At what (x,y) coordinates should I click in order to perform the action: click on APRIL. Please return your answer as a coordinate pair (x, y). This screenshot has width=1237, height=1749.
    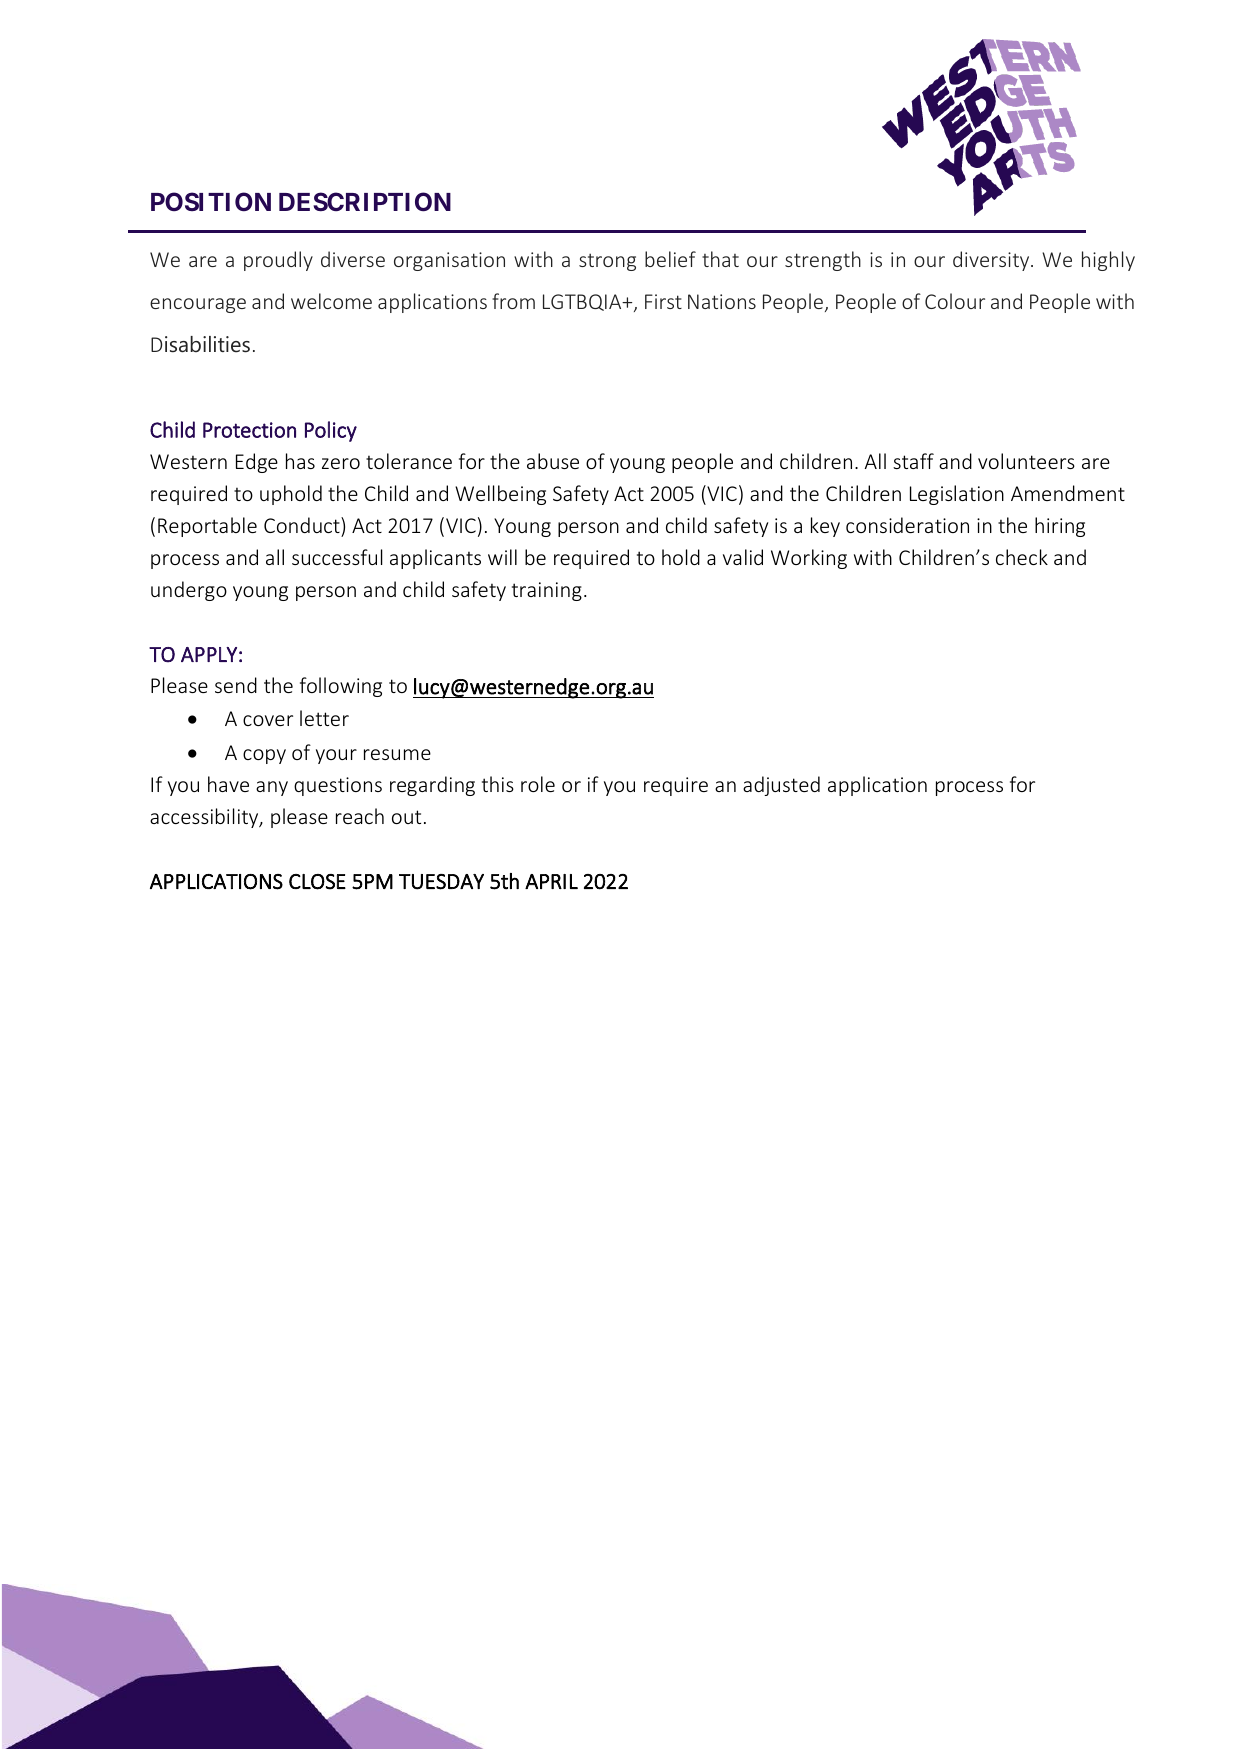
    Looking at the image, I should click on (551, 881).
